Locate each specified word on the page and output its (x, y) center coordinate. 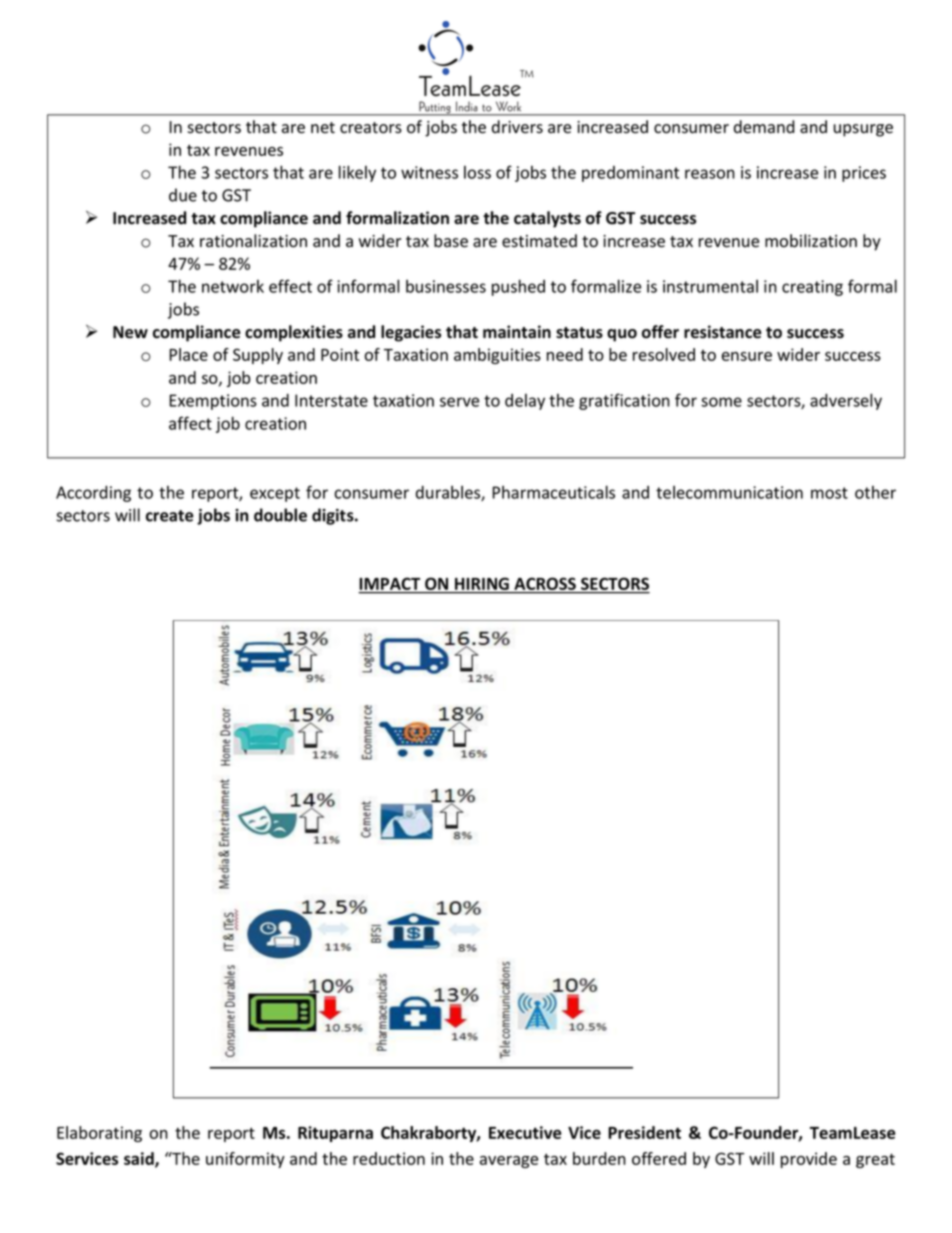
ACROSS (545, 585)
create (169, 516)
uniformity (245, 1160)
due (183, 195)
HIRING (482, 585)
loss (477, 172)
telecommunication (729, 492)
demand (764, 127)
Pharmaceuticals (553, 492)
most (829, 493)
